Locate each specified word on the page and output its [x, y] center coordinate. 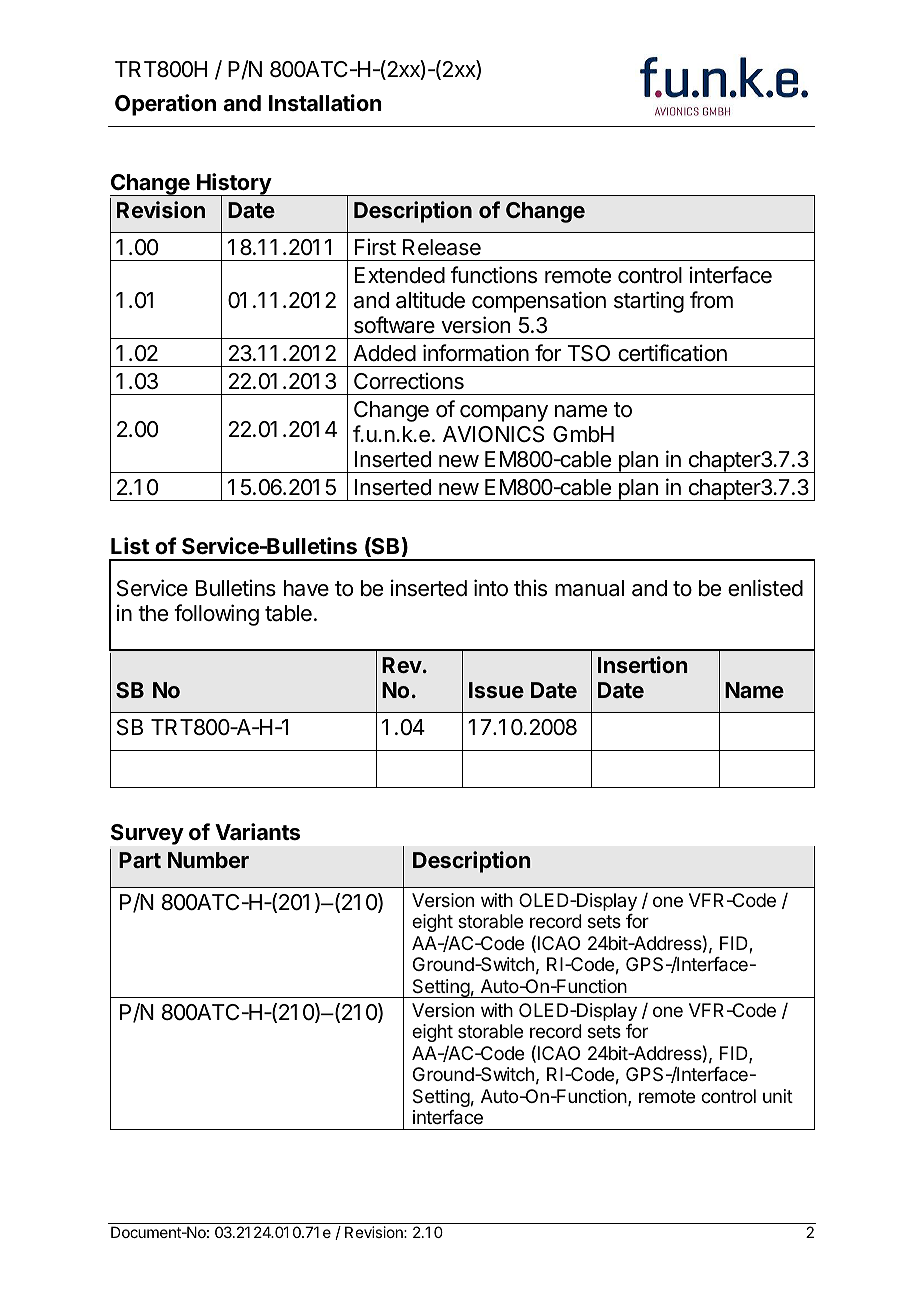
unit [778, 1096]
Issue [496, 690]
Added [384, 353]
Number [208, 860]
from [711, 300]
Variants [257, 832]
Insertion [643, 664]
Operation [165, 105]
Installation [325, 103]
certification [672, 353]
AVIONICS [493, 434]
